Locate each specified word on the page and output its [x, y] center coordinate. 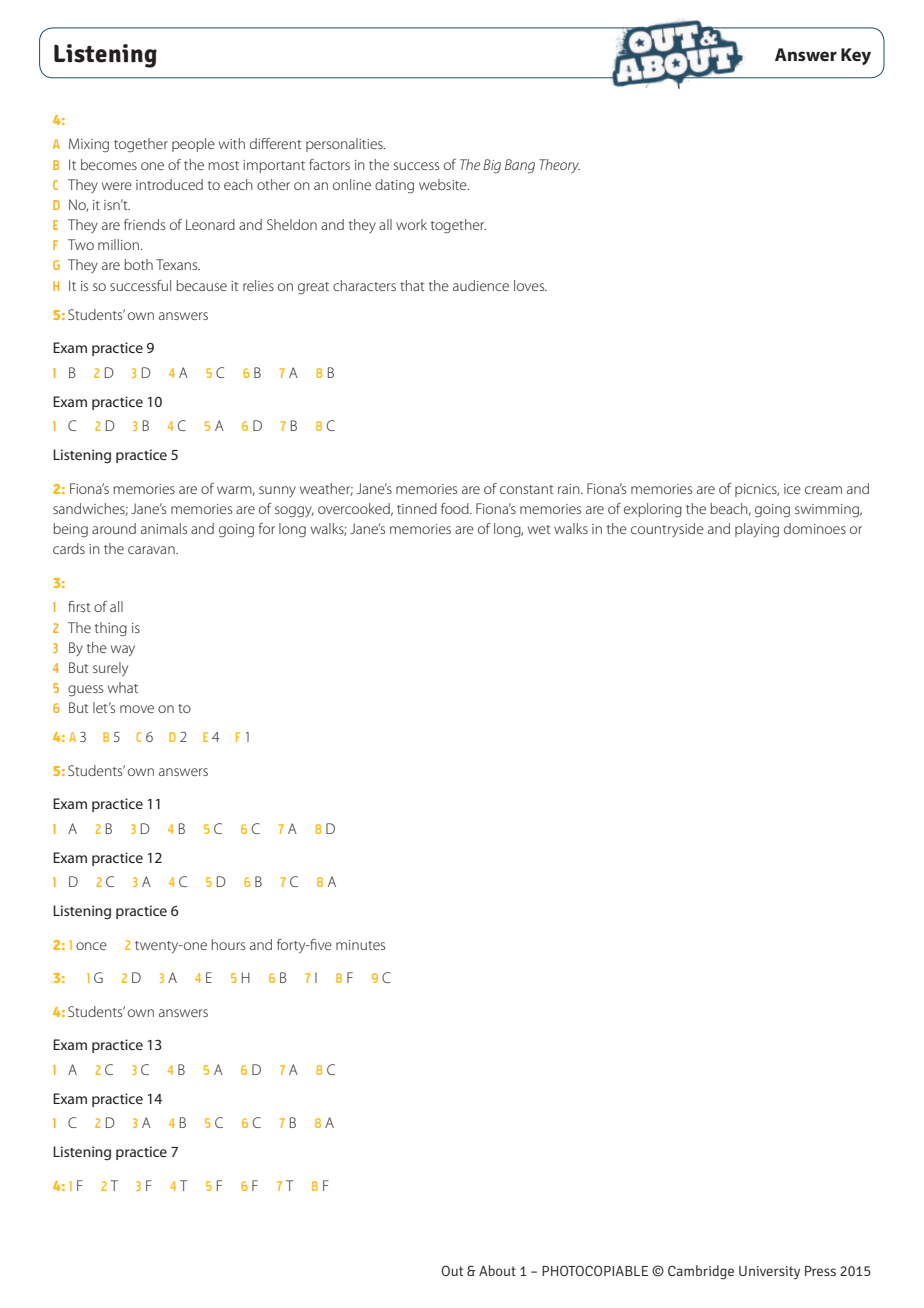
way [123, 650]
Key [856, 56]
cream [823, 490]
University [769, 1272]
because [201, 285]
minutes [360, 945]
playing [757, 530]
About [497, 1270]
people [193, 145]
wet [539, 529]
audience [481, 285]
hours [228, 944]
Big [492, 166]
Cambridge [701, 1272]
